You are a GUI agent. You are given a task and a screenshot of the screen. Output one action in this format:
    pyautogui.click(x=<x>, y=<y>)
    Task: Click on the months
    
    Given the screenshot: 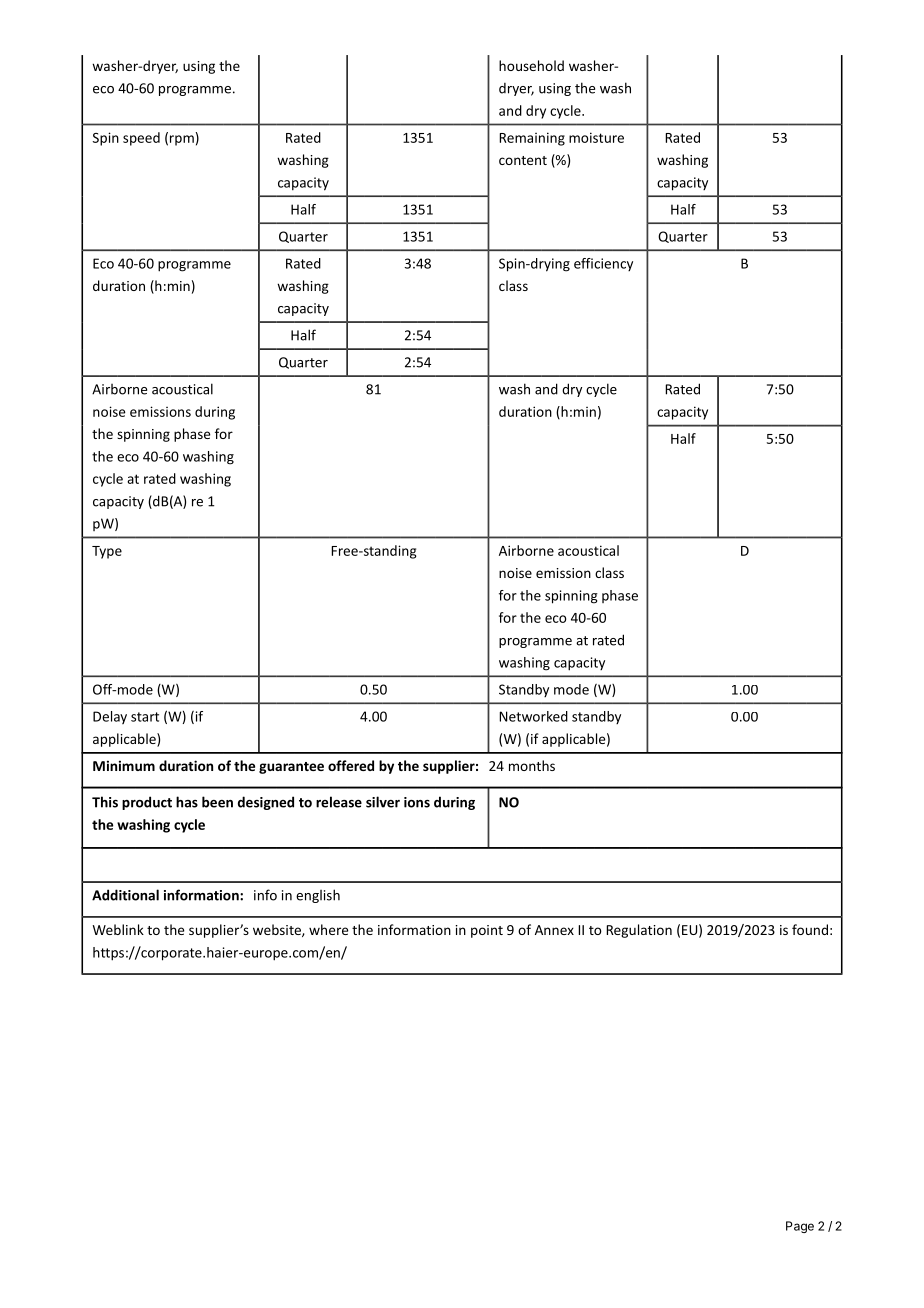 What is the action you would take?
    pyautogui.click(x=532, y=765)
